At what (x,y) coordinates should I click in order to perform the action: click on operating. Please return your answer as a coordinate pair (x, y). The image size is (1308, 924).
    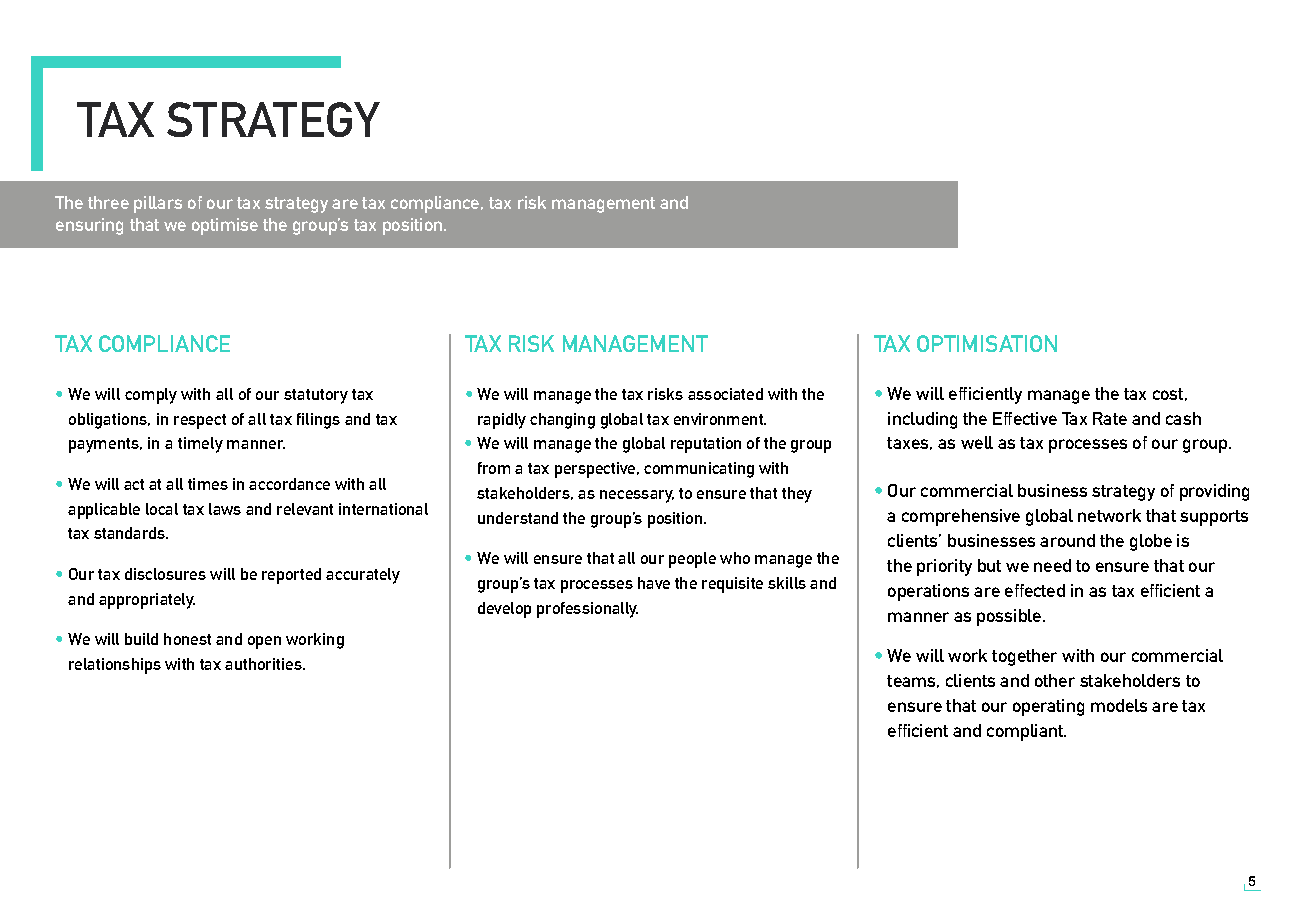
    Looking at the image, I should click on (1048, 707).
